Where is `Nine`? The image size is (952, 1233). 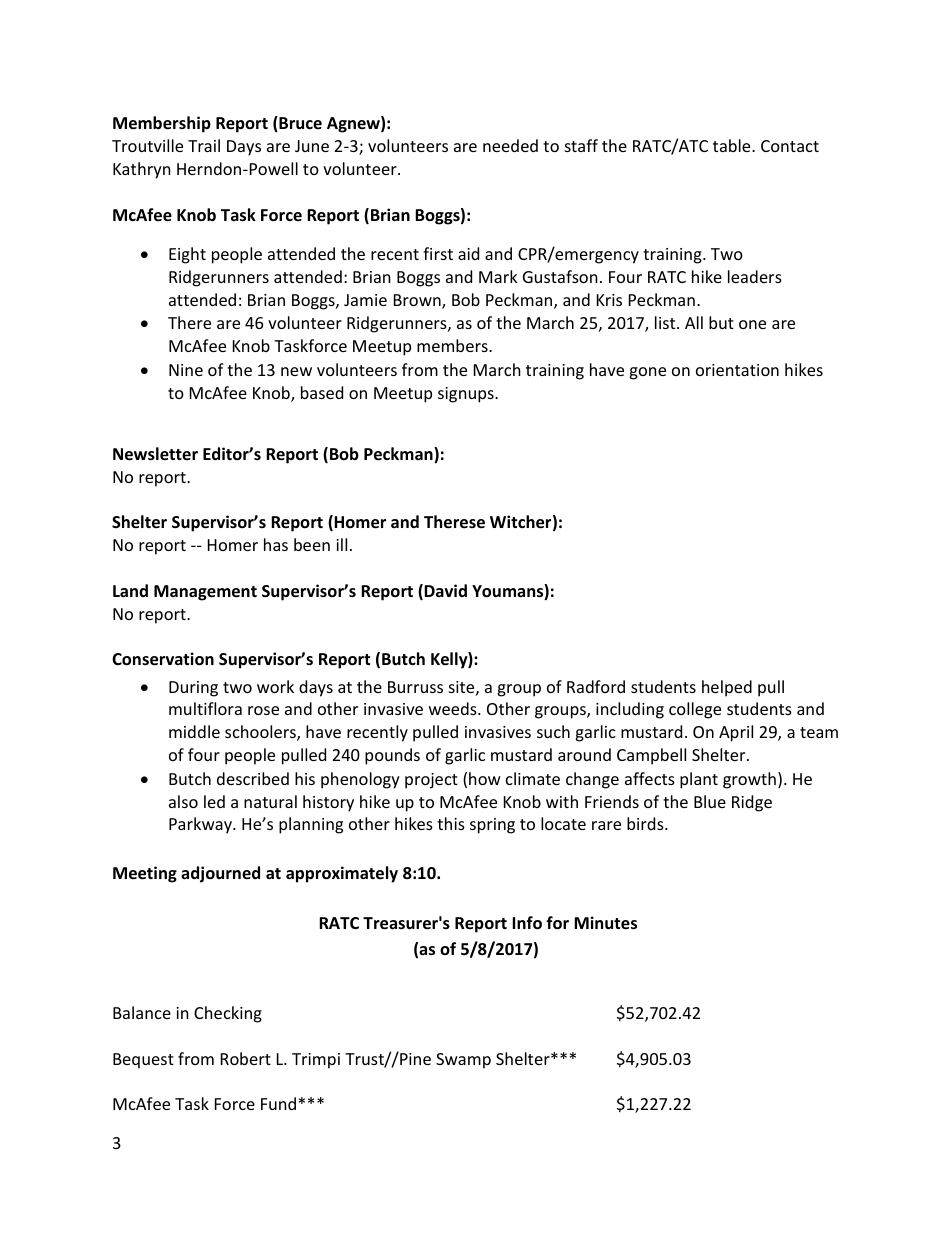 Nine is located at coordinates (186, 370).
